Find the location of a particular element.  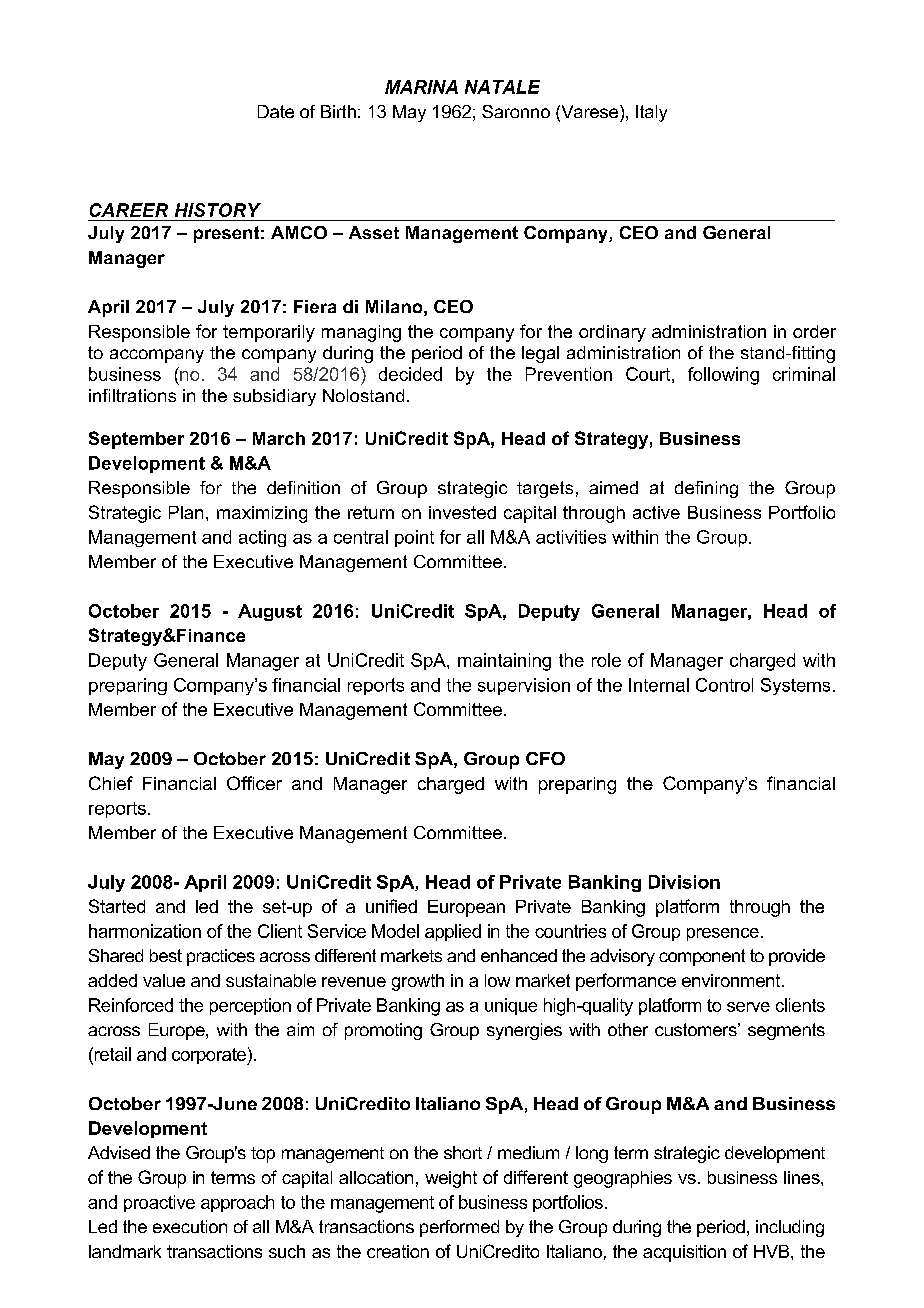

execution is located at coordinates (190, 1226).
